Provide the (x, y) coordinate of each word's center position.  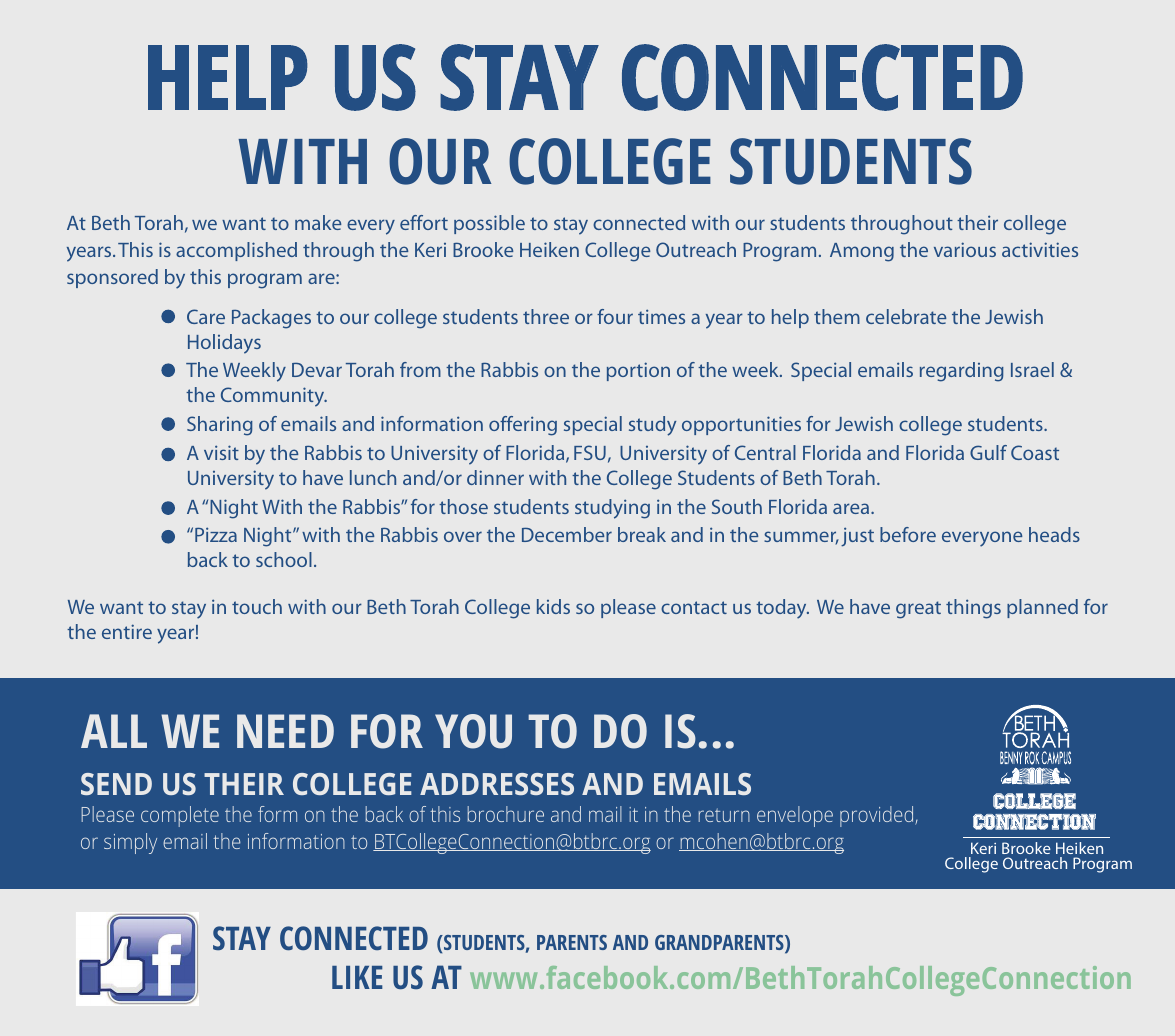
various (965, 249)
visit (221, 452)
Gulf (988, 452)
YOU (473, 731)
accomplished (236, 251)
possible (489, 224)
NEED (285, 731)
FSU (590, 452)
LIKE (357, 977)
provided (878, 816)
